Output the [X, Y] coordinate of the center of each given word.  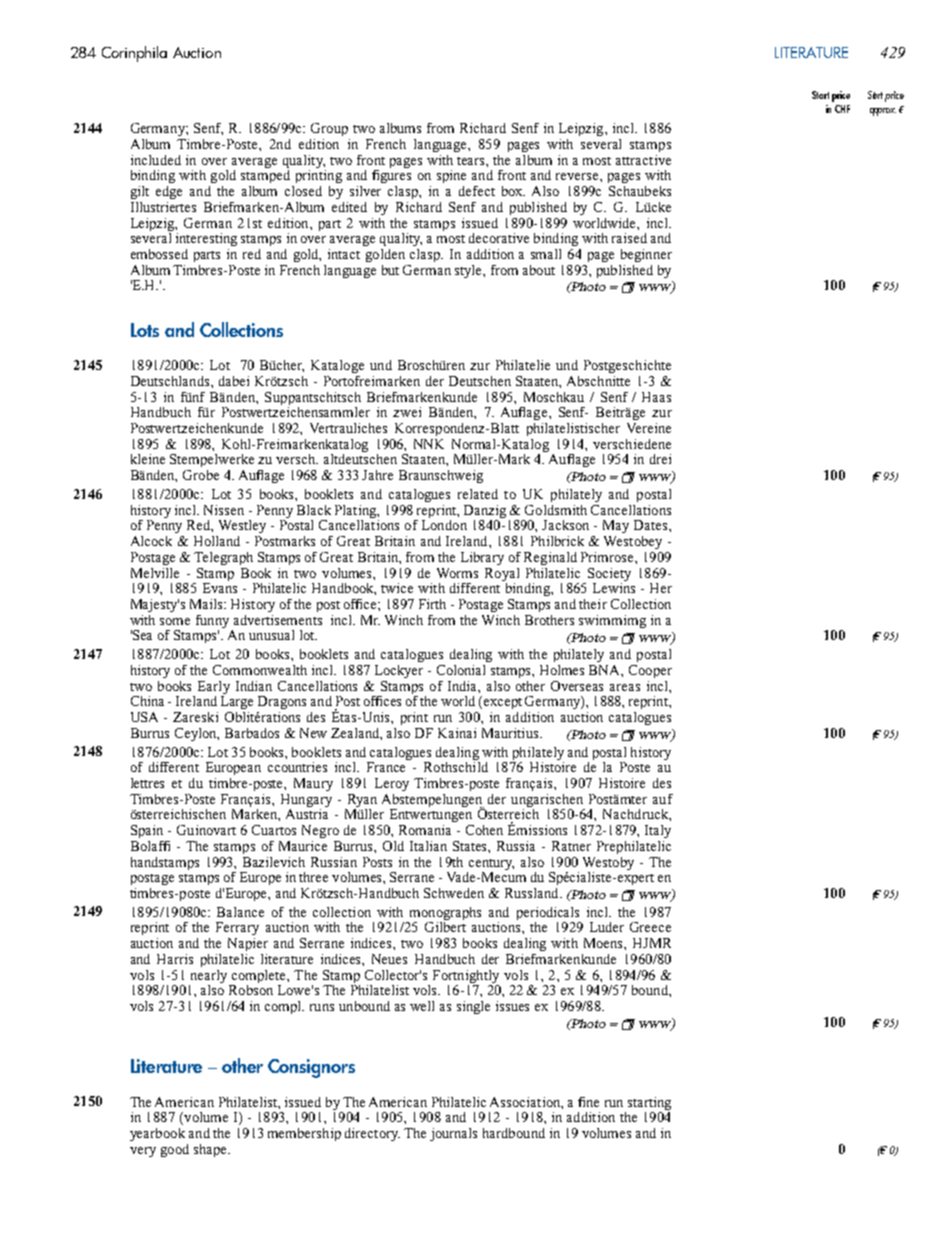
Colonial [461, 670]
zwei [407, 412]
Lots [145, 330]
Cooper [650, 671]
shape [211, 1150]
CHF [842, 109]
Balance [240, 912]
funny [212, 621]
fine [588, 1102]
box [513, 191]
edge [169, 192]
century [491, 864]
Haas [656, 397]
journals [453, 1134]
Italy [658, 831]
